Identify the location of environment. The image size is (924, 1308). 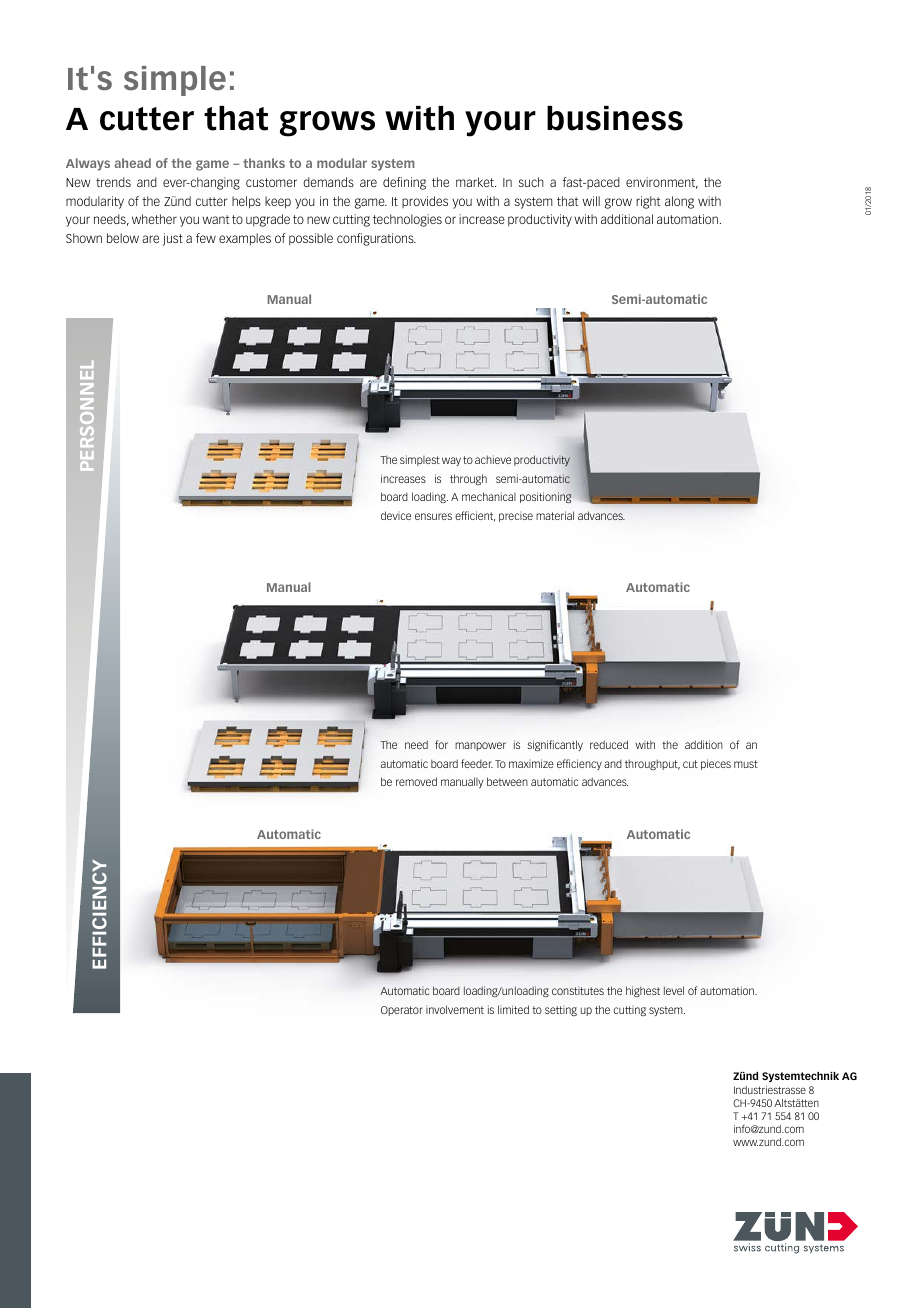
(662, 183).
